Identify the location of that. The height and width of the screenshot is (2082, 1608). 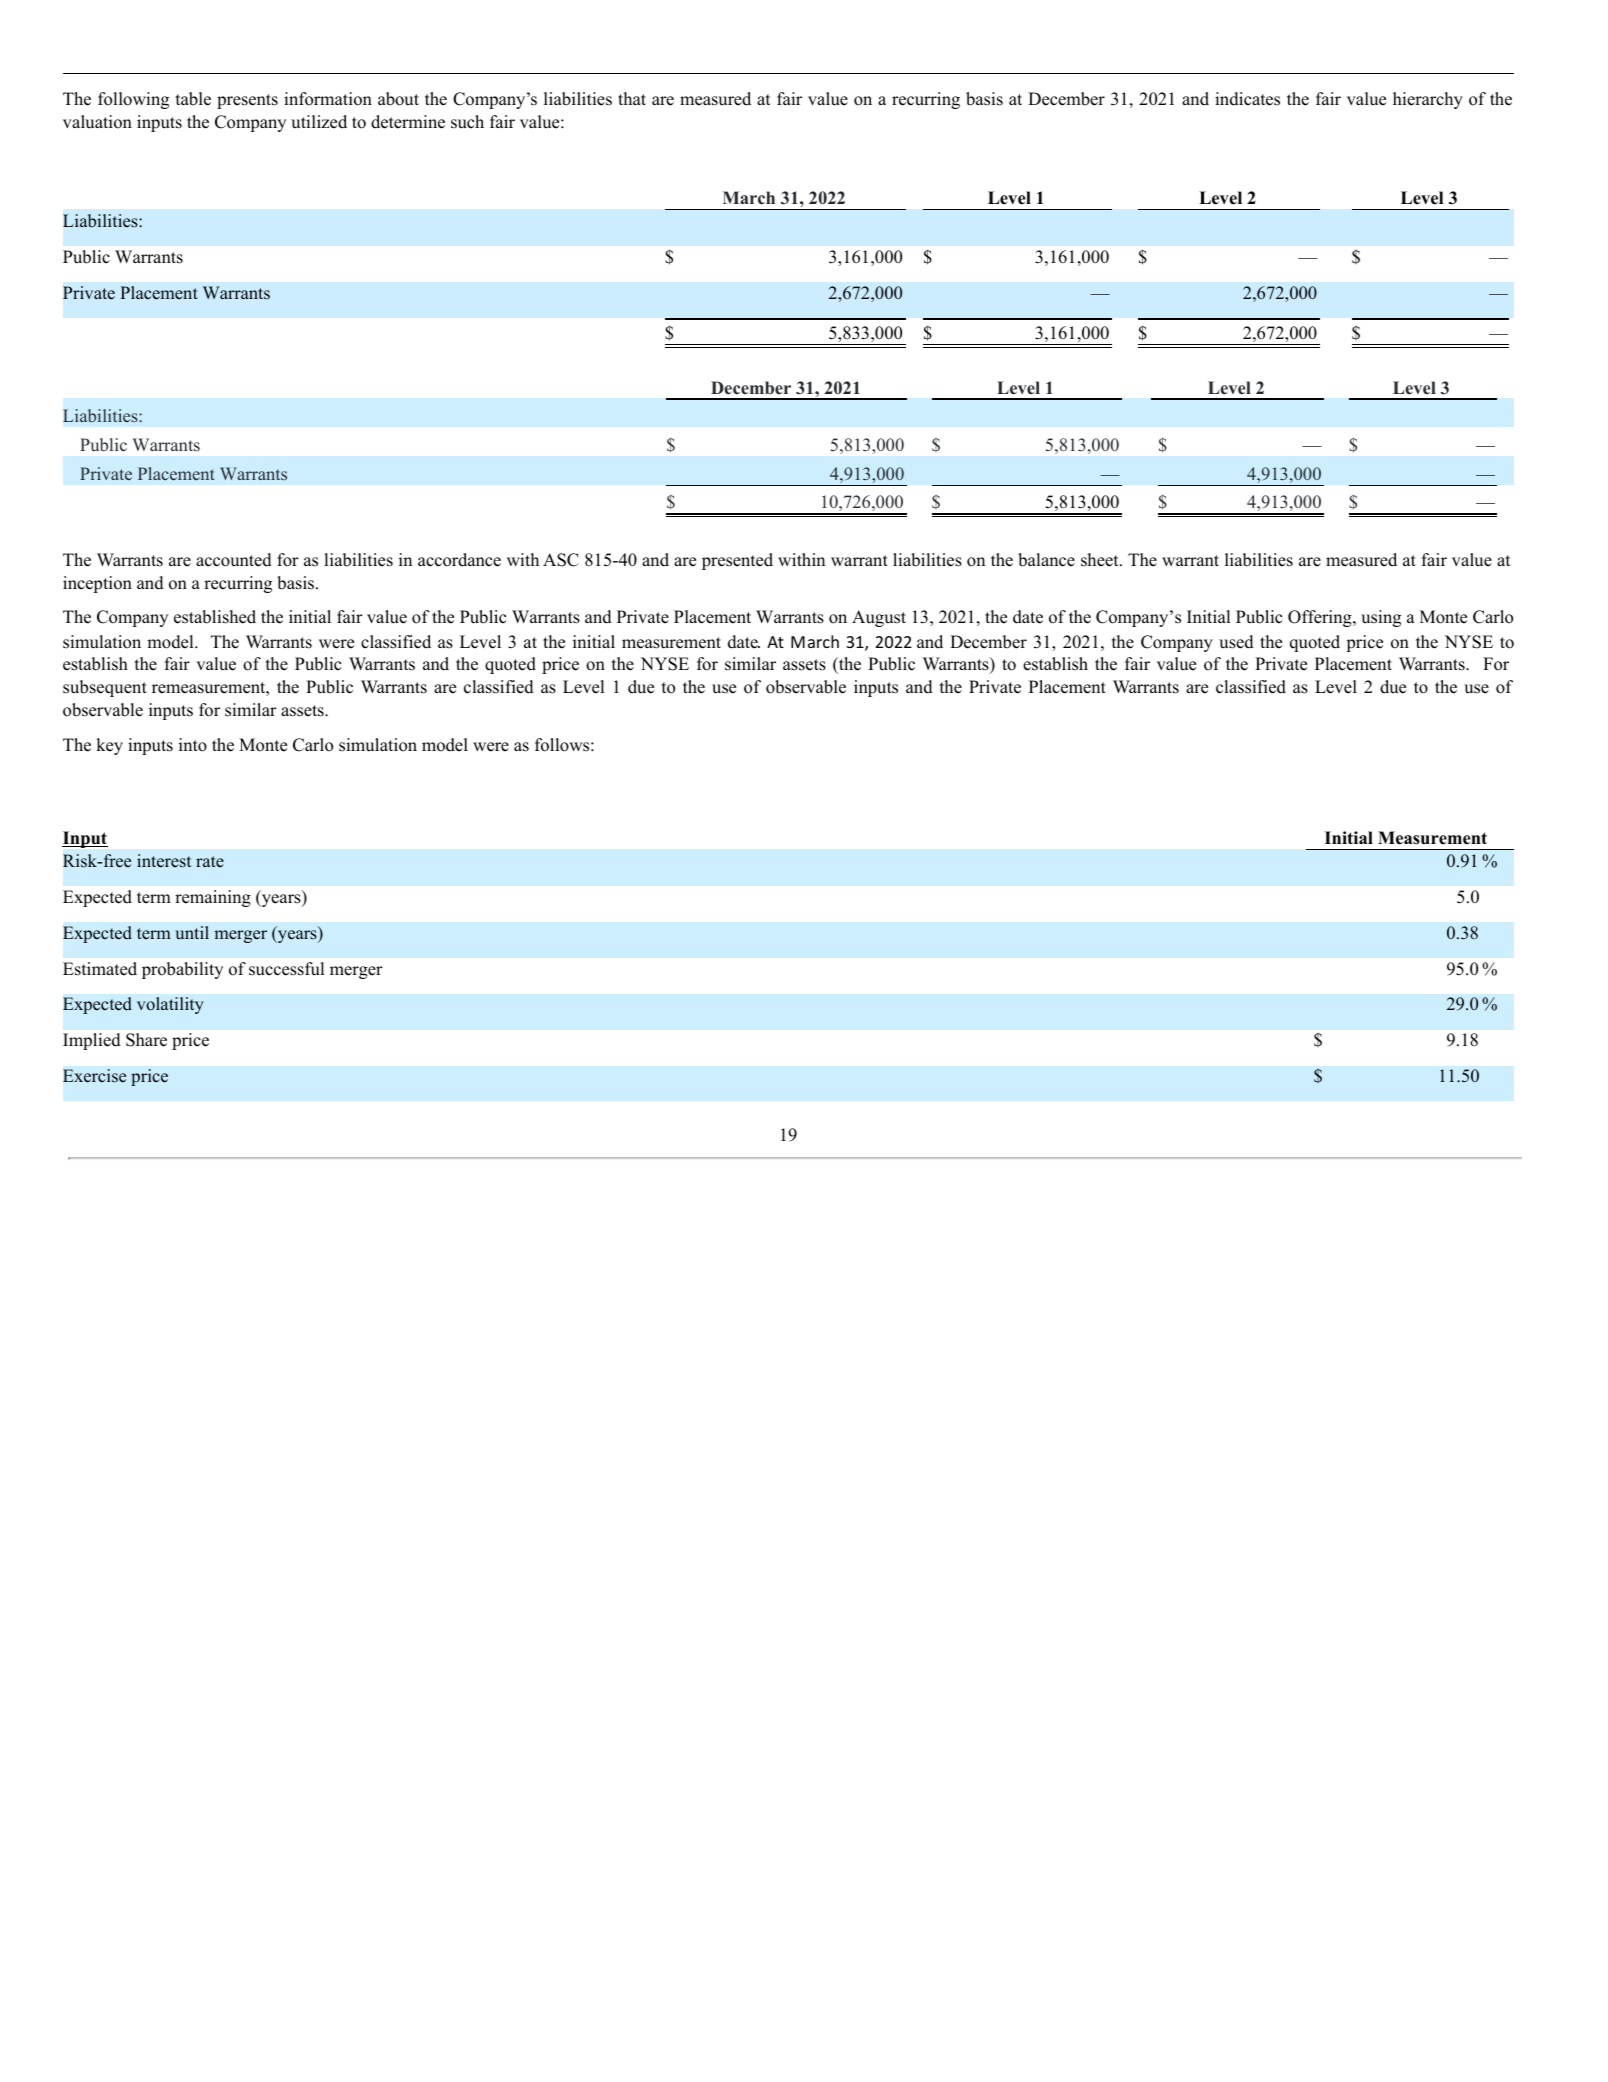
(632, 98).
